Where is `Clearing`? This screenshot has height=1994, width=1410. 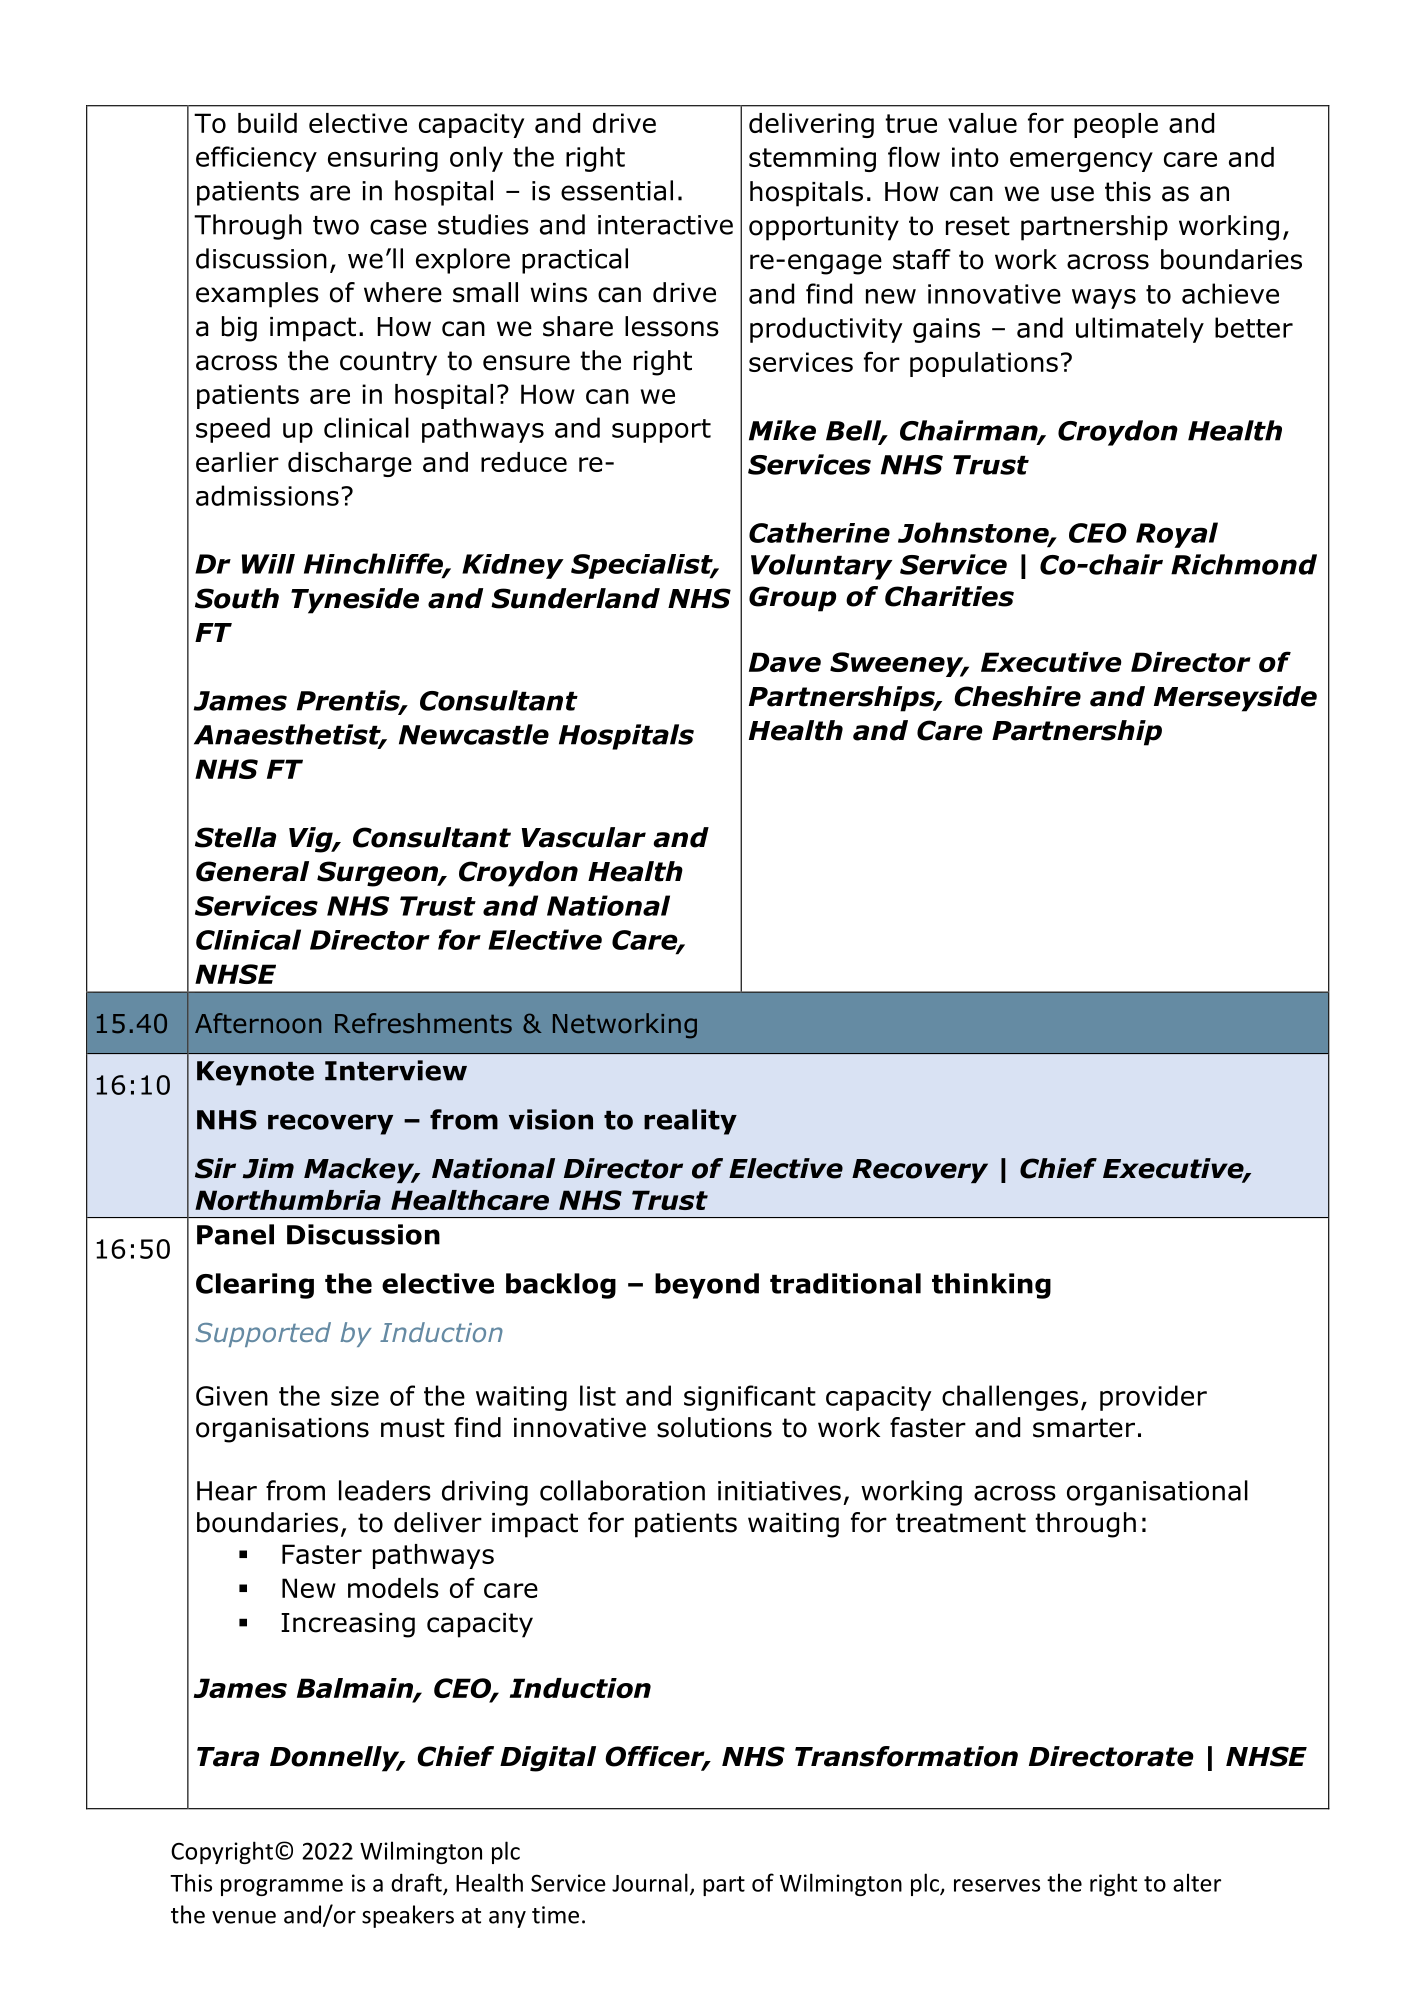 Clearing is located at coordinates (255, 1286).
